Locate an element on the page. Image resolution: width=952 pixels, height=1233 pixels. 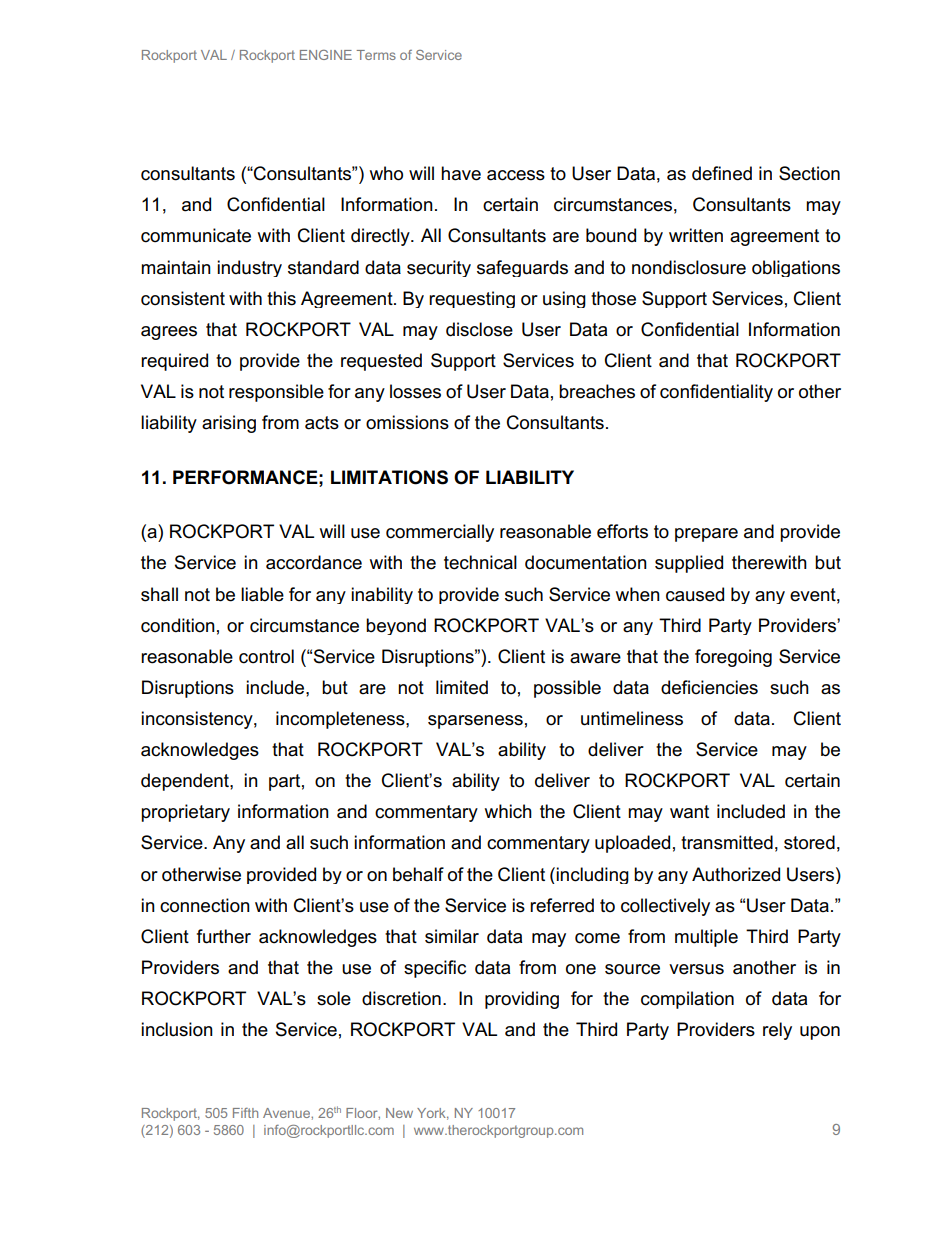
losses is located at coordinates (415, 391).
